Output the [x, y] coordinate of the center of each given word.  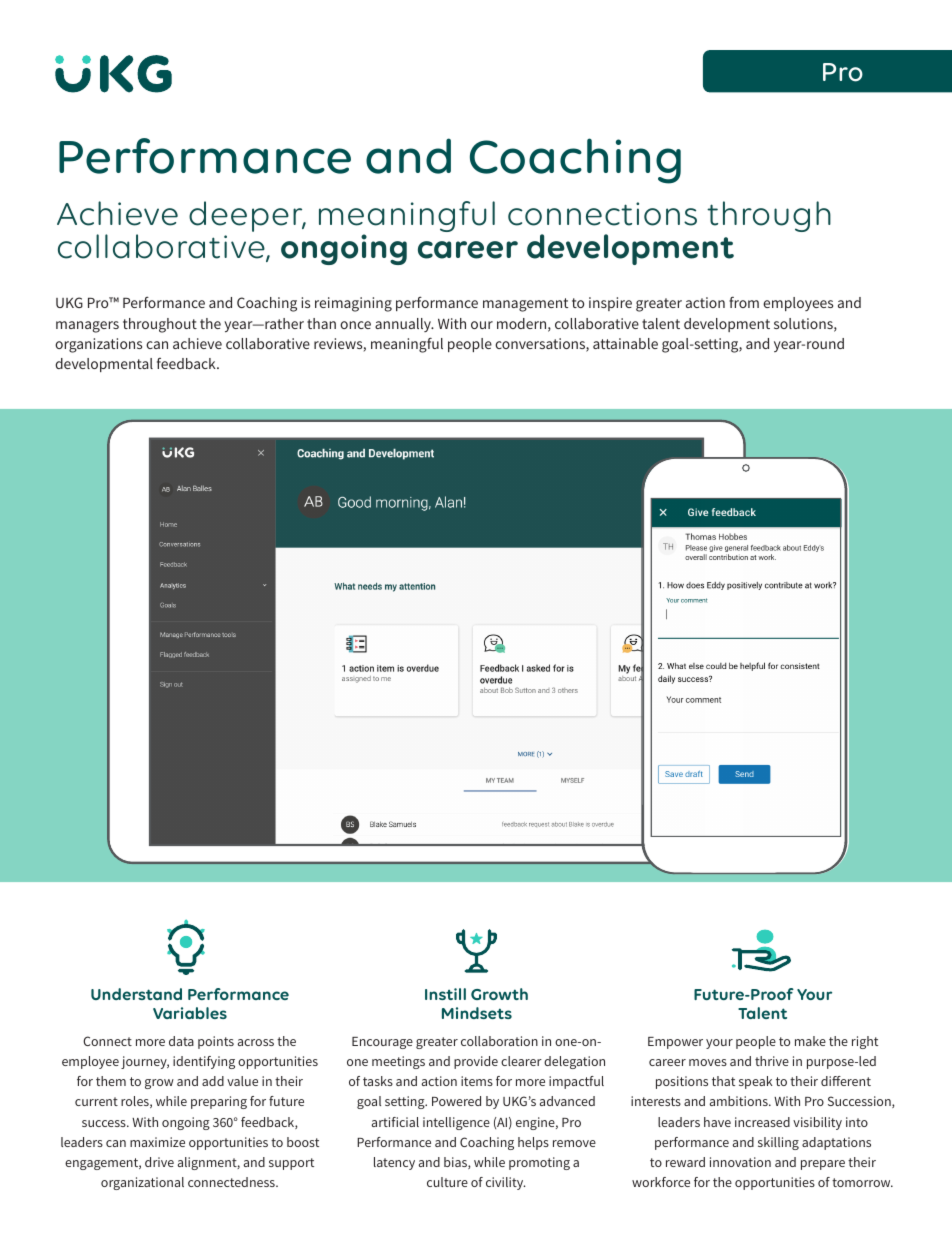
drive [159, 1162]
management [525, 305]
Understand [136, 994]
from [744, 302]
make [810, 1041]
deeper [247, 216]
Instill [445, 994]
